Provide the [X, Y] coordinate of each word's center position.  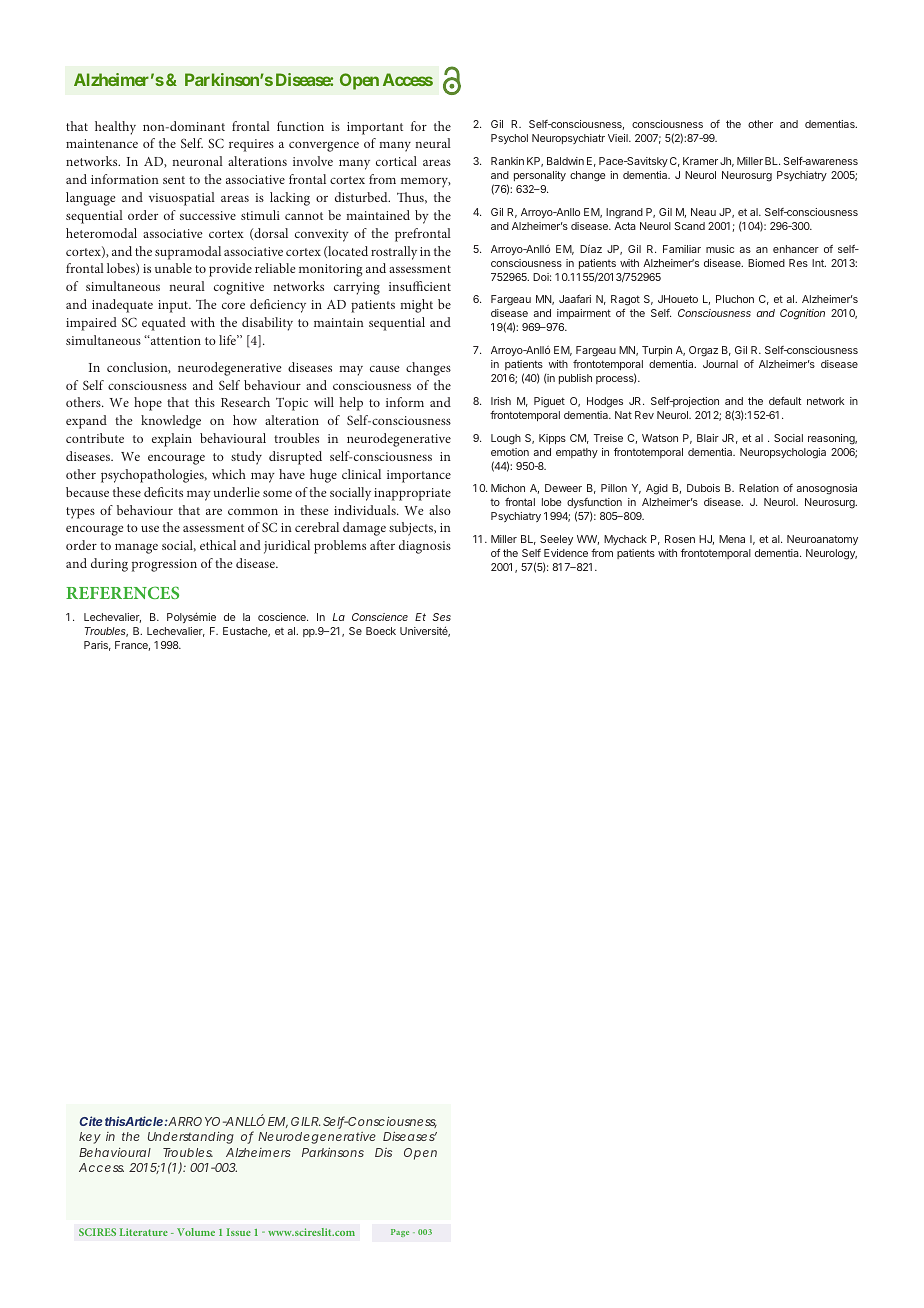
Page [400, 1233]
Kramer [700, 161]
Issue [239, 1232]
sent [174, 180]
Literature [144, 1232]
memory [426, 182]
